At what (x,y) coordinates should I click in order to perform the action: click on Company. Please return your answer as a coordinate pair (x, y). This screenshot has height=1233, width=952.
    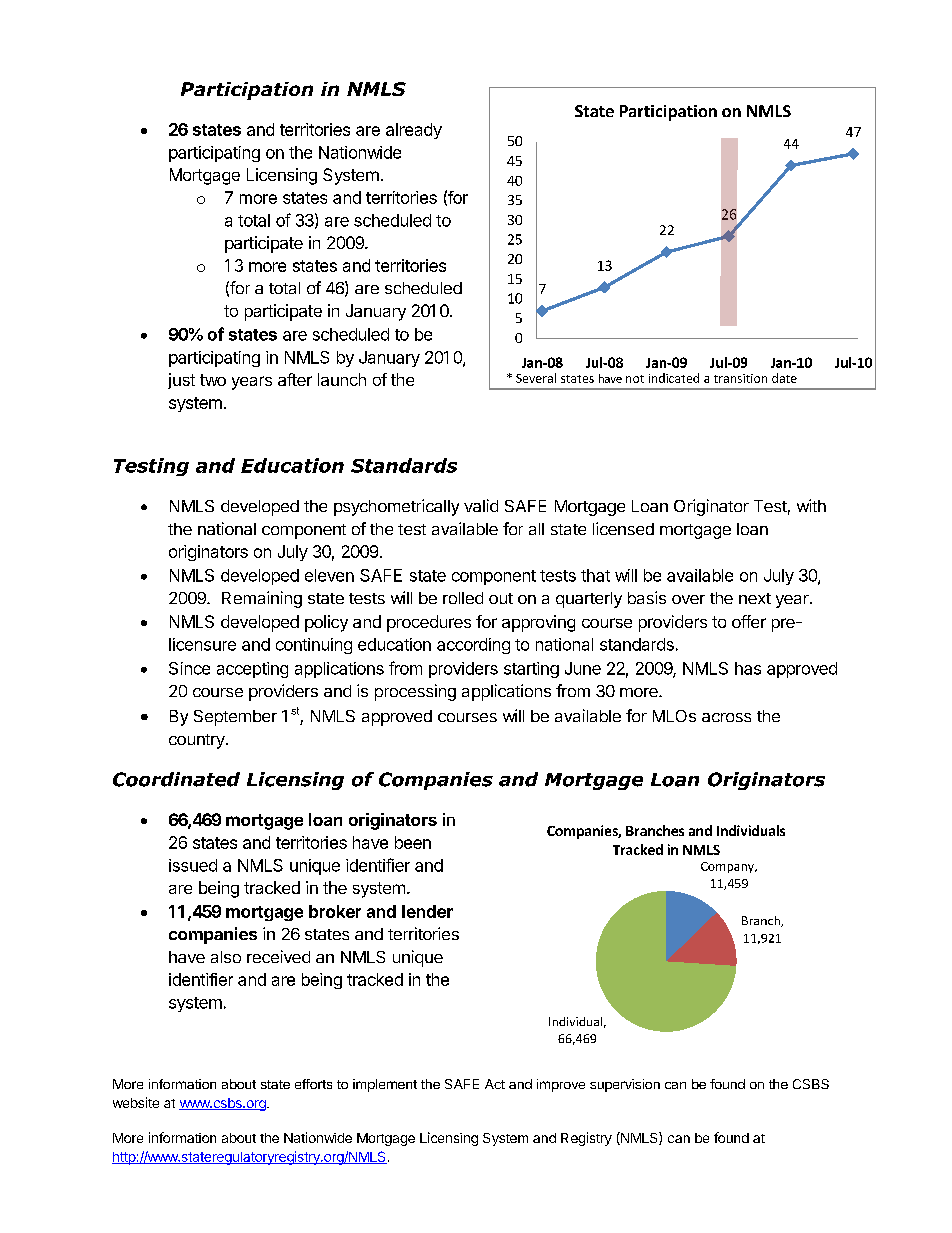
    Looking at the image, I should click on (728, 867).
